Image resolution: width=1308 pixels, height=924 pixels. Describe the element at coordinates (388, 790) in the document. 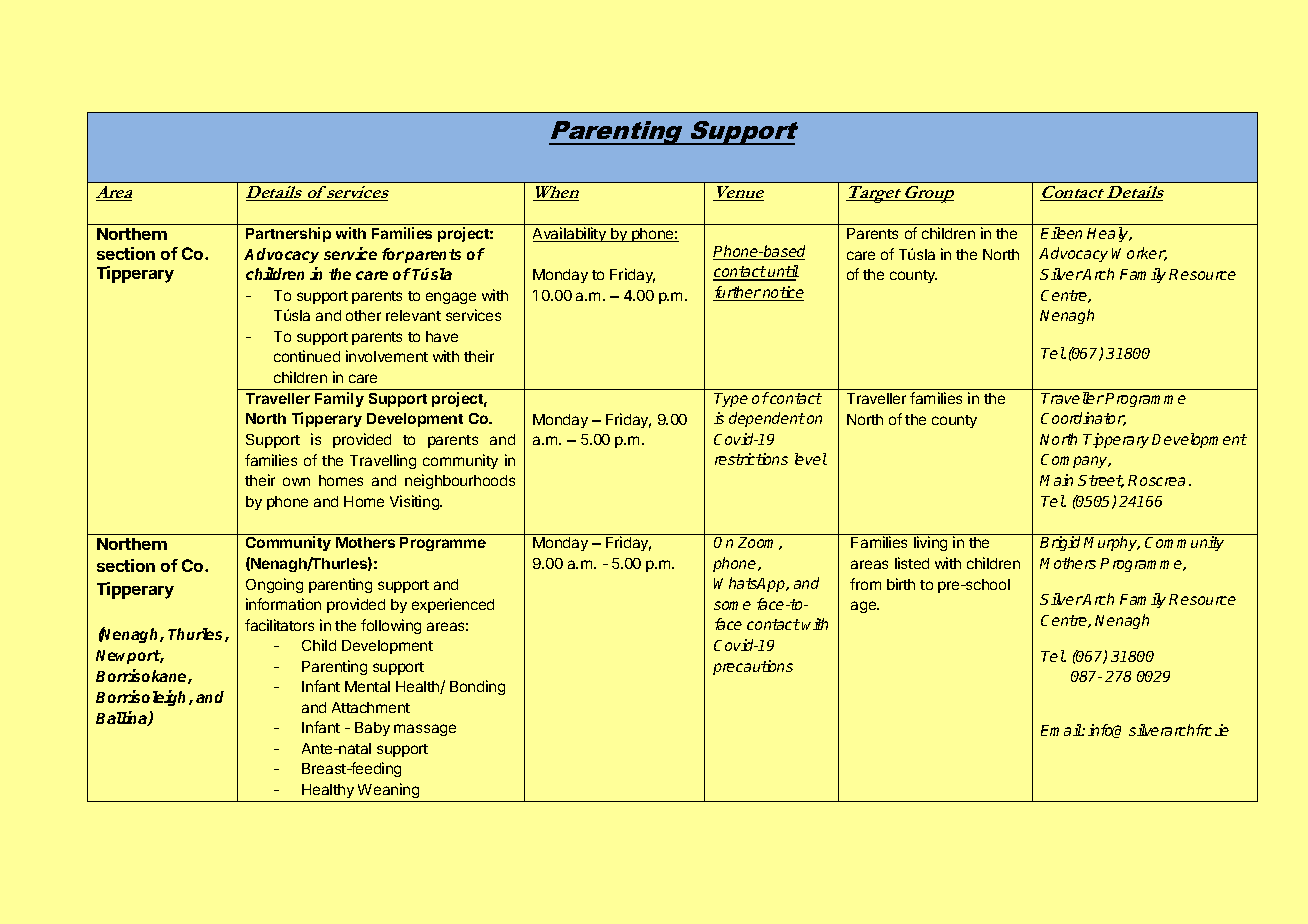

I see `Weaning` at that location.
